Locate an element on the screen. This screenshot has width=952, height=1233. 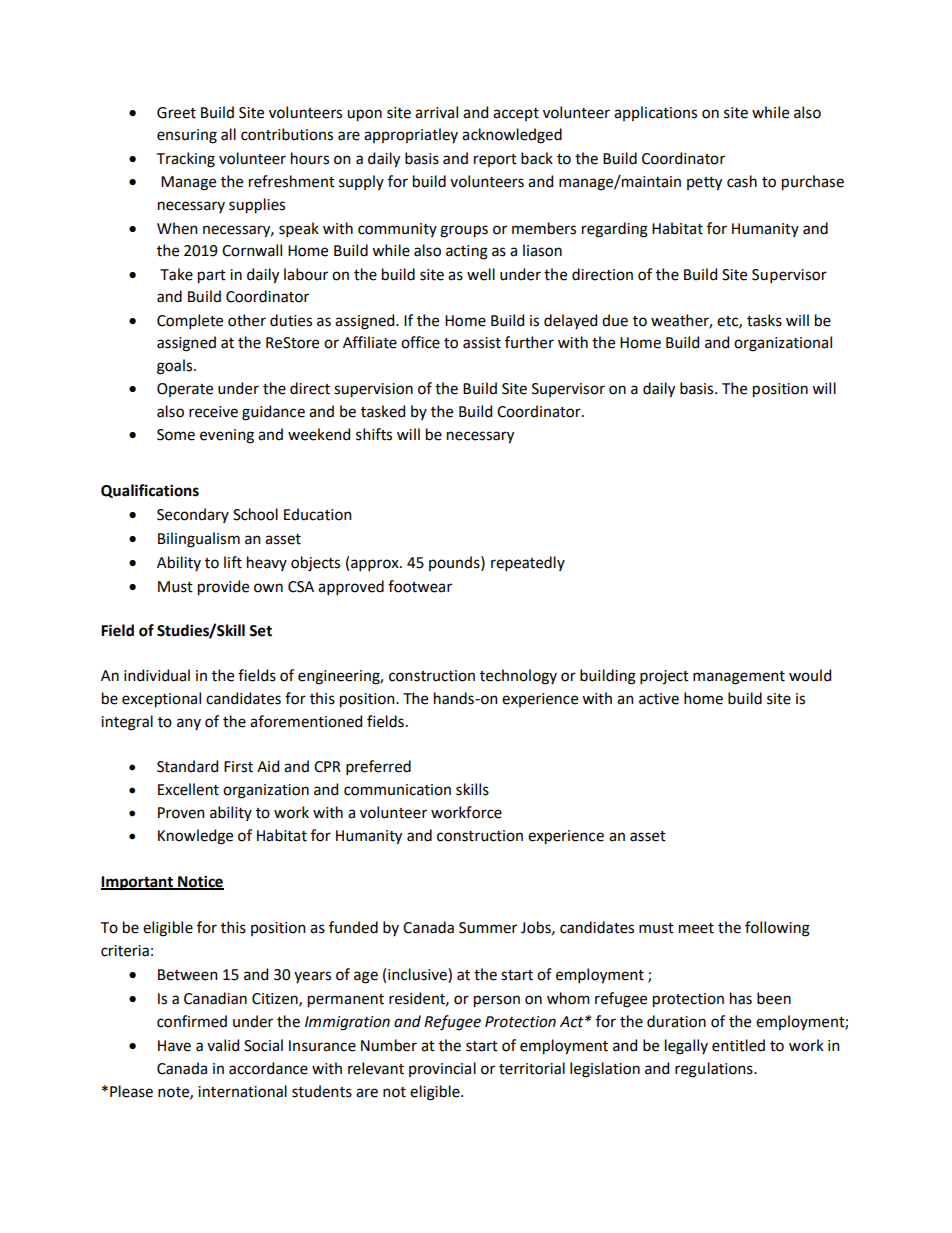
footwear is located at coordinates (420, 586).
